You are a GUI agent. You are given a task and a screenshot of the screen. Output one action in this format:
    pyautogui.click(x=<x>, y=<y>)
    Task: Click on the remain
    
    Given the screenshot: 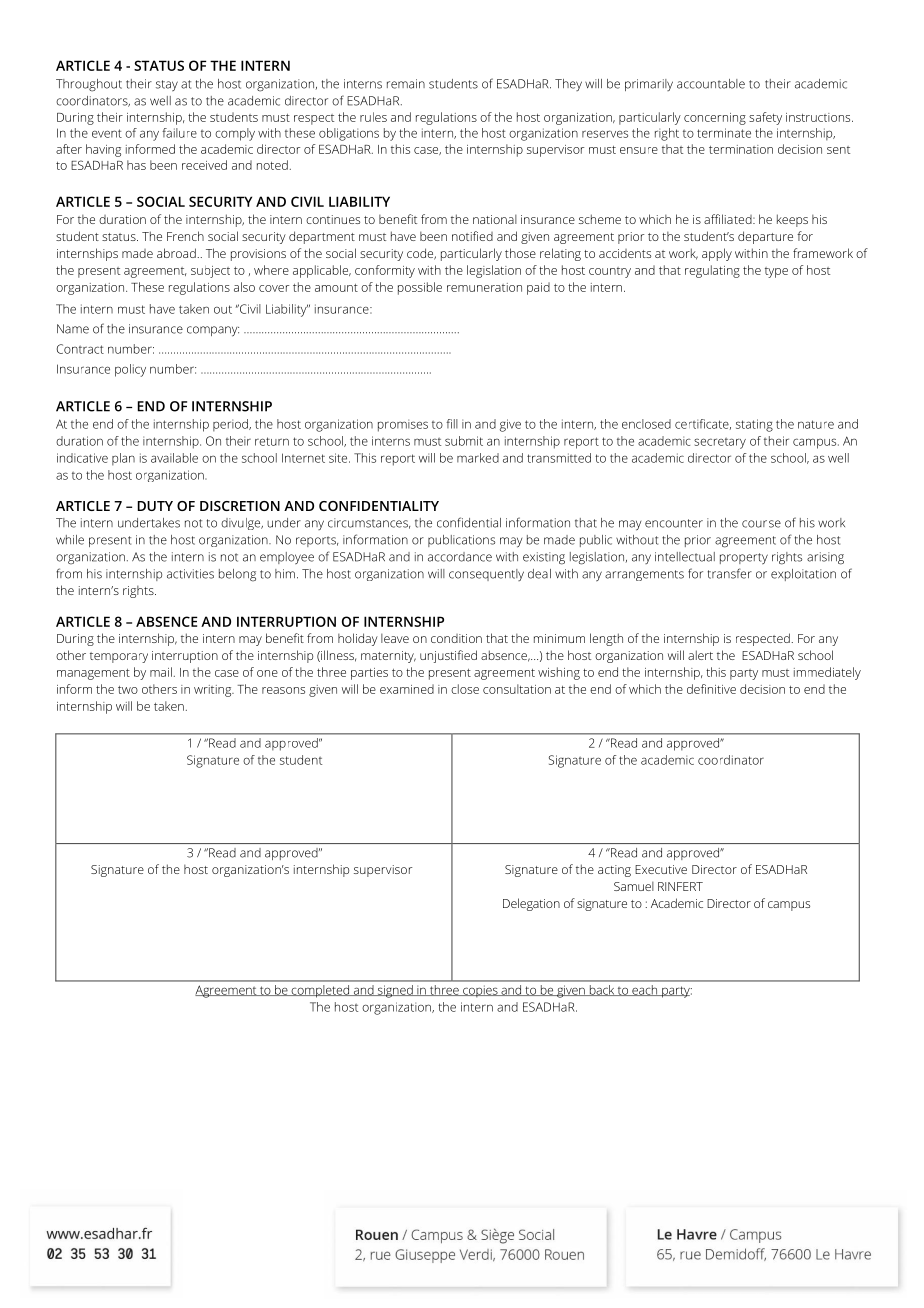 What is the action you would take?
    pyautogui.click(x=406, y=84)
